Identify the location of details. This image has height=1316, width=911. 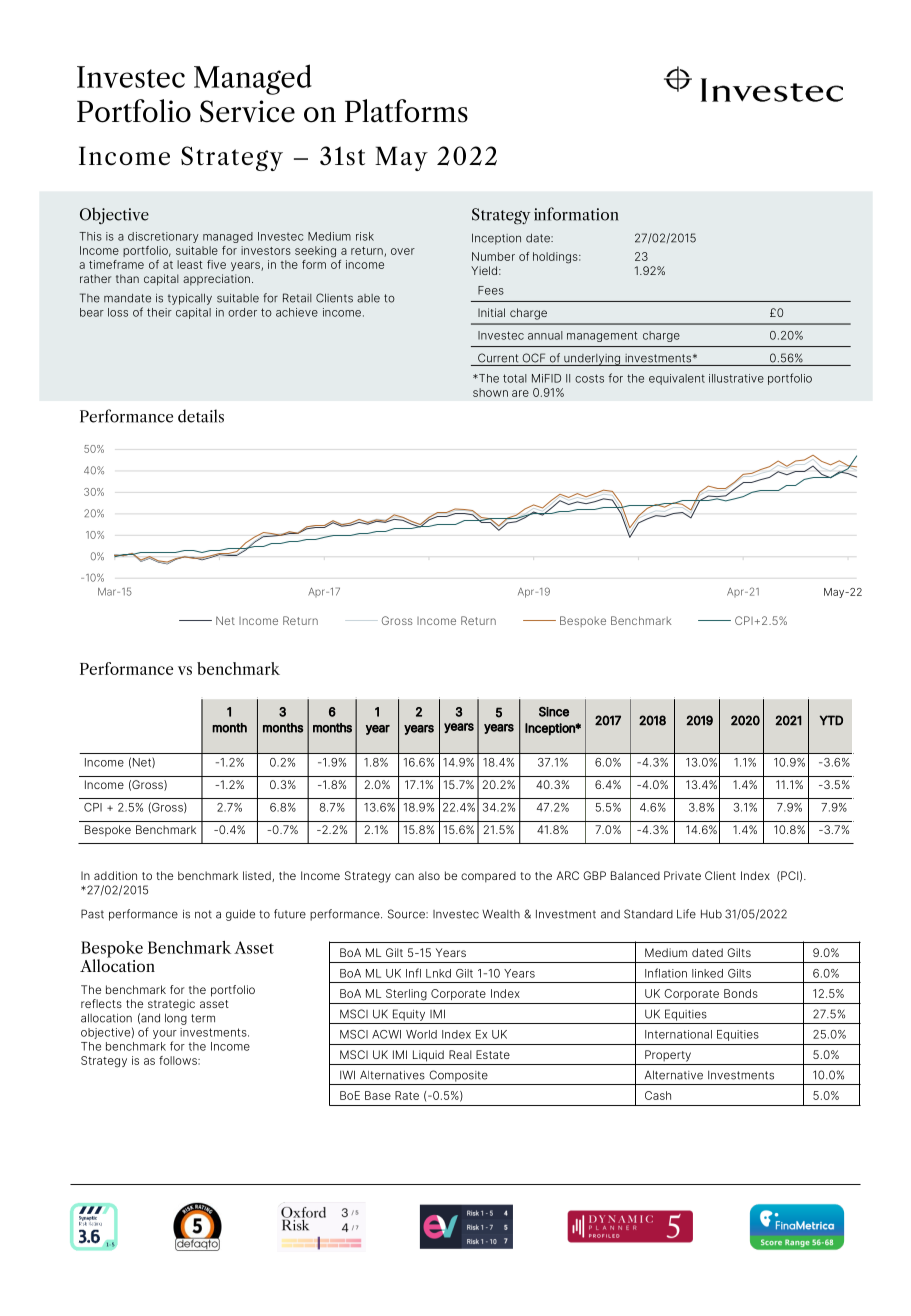
(201, 416).
